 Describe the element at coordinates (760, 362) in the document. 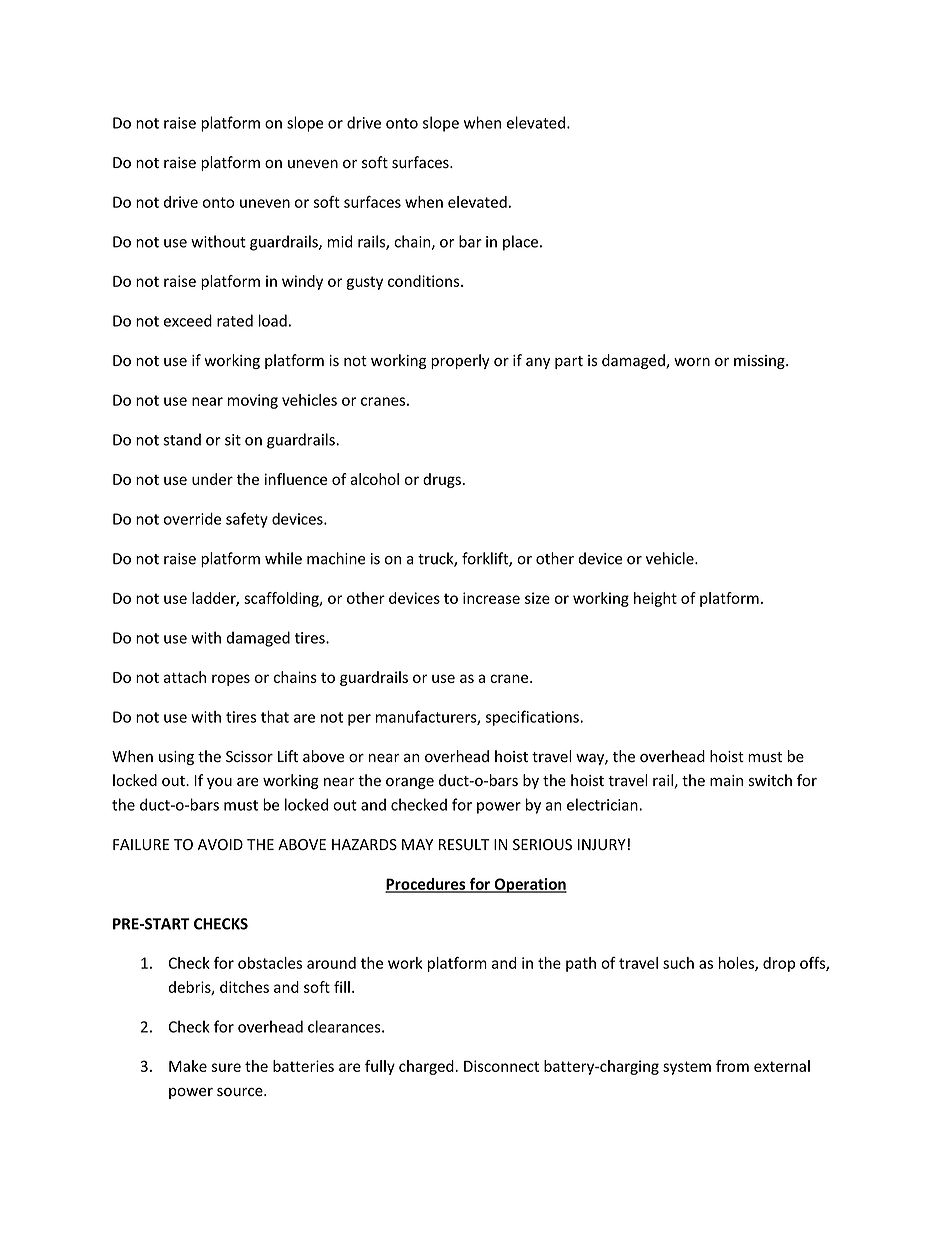

I see `missing` at that location.
